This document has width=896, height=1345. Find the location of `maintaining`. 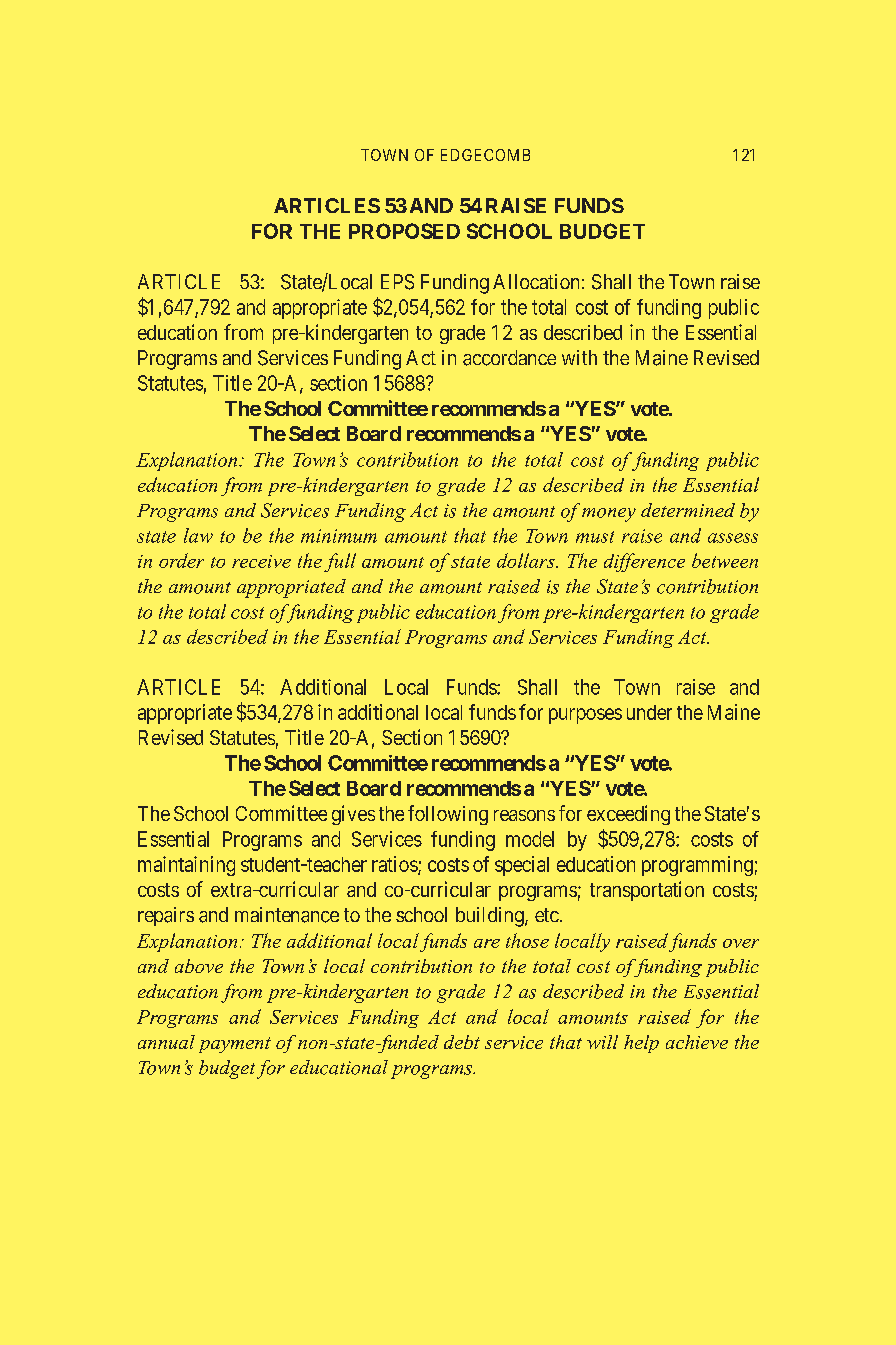

maintaining is located at coordinates (186, 866).
